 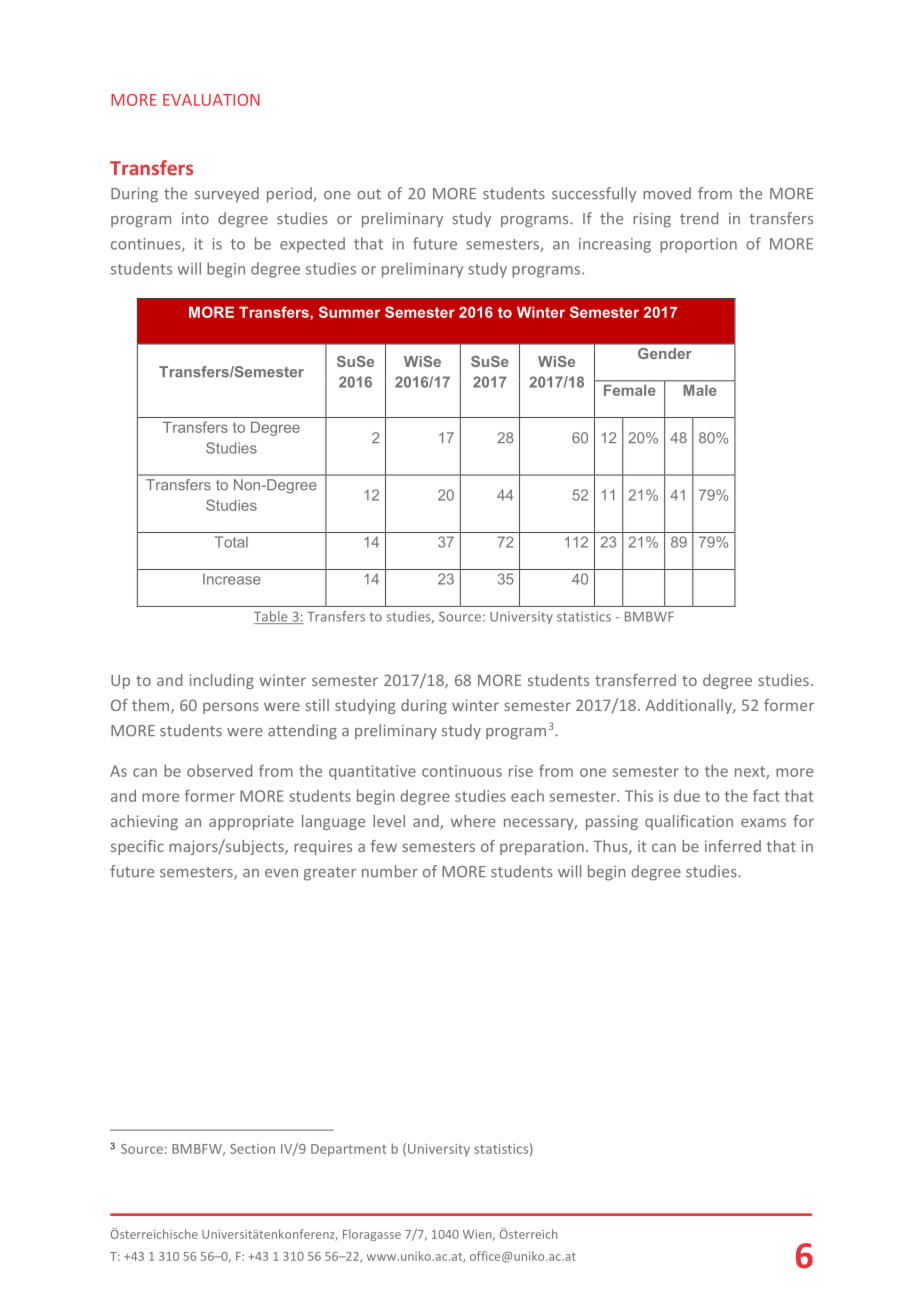 I want to click on Department, so click(x=348, y=1150).
